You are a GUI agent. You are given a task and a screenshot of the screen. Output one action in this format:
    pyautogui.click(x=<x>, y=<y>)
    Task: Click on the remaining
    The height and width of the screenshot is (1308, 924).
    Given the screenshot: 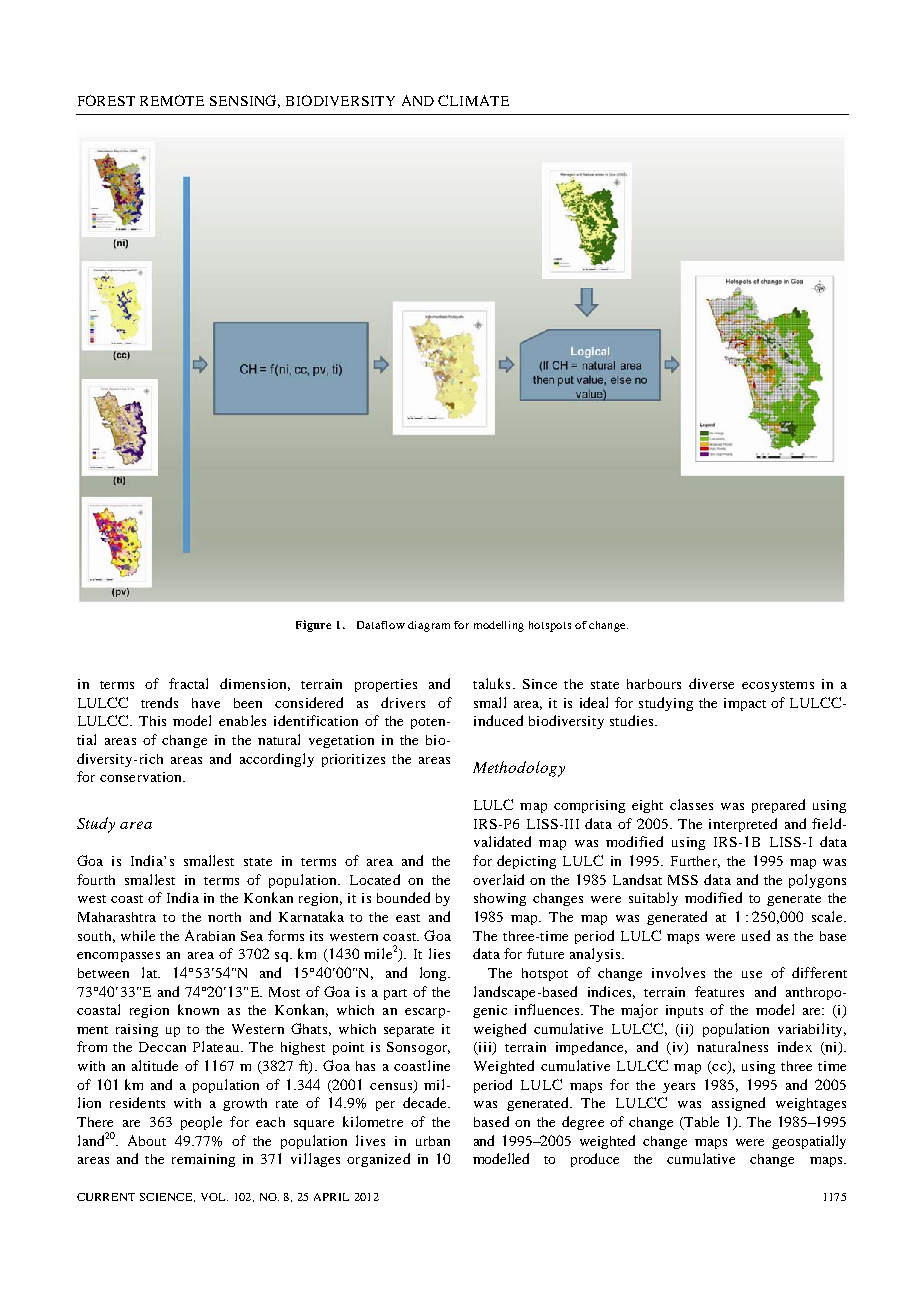 What is the action you would take?
    pyautogui.click(x=203, y=1160)
